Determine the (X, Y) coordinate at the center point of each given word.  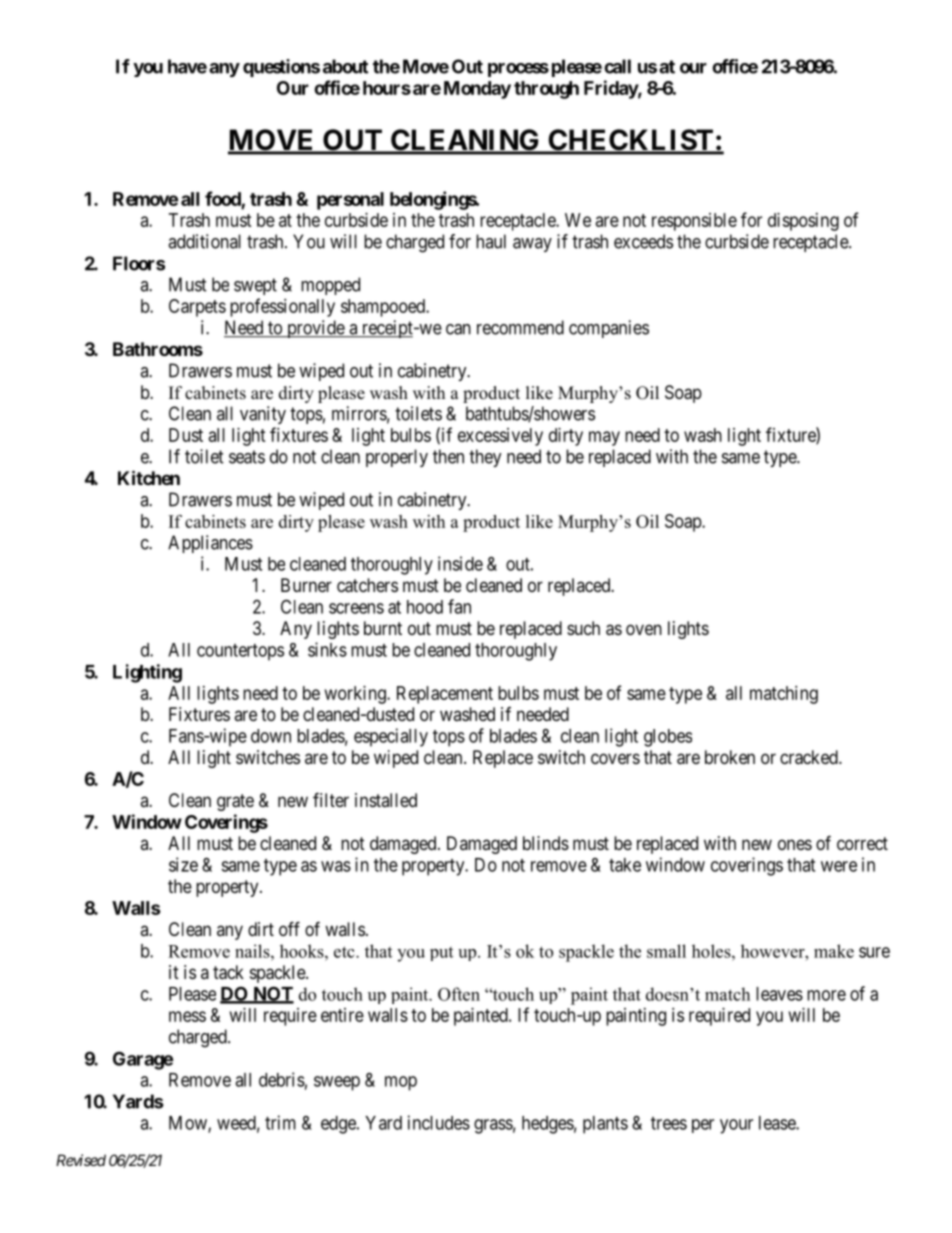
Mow (189, 1124)
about (345, 66)
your (736, 1126)
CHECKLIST (631, 141)
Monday (477, 90)
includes (439, 1122)
